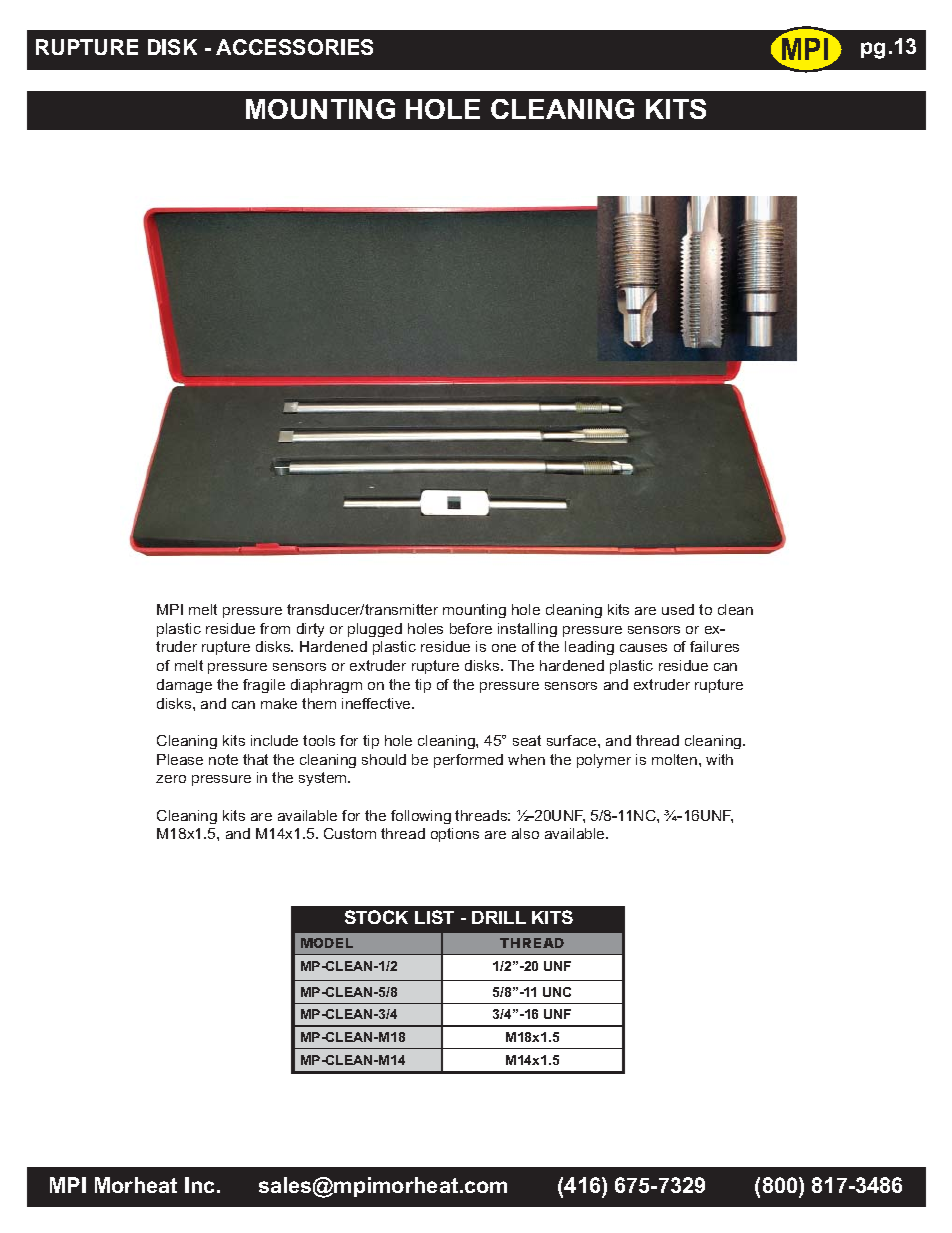 This document has width=952, height=1233. What do you see at coordinates (294, 47) in the document?
I see `ACCESSORIES` at bounding box center [294, 47].
